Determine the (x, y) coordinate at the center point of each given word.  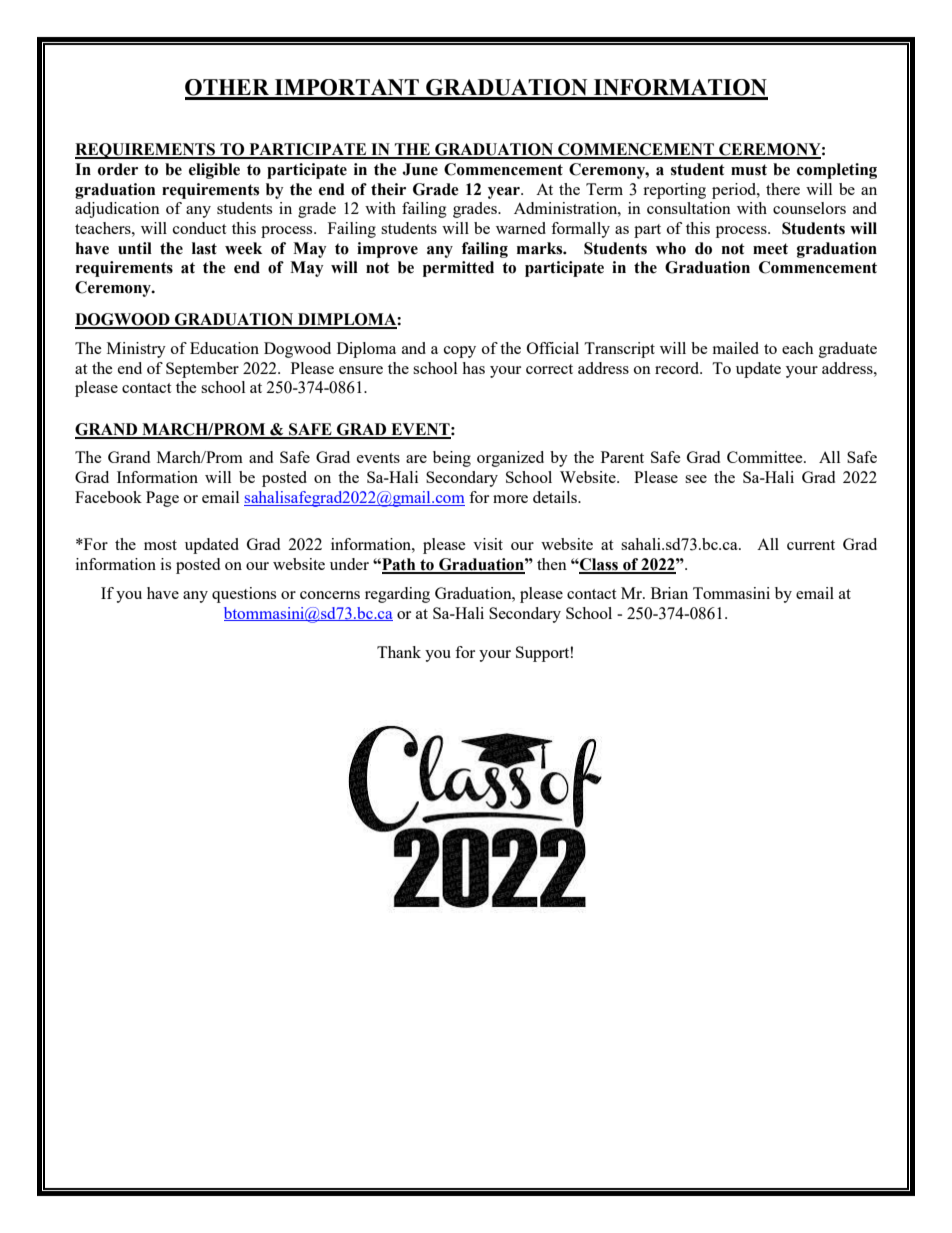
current (811, 545)
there (783, 189)
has (473, 368)
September (202, 370)
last (204, 248)
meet (770, 249)
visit (488, 544)
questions (244, 595)
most (160, 545)
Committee (766, 457)
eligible (214, 171)
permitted (458, 269)
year (505, 193)
